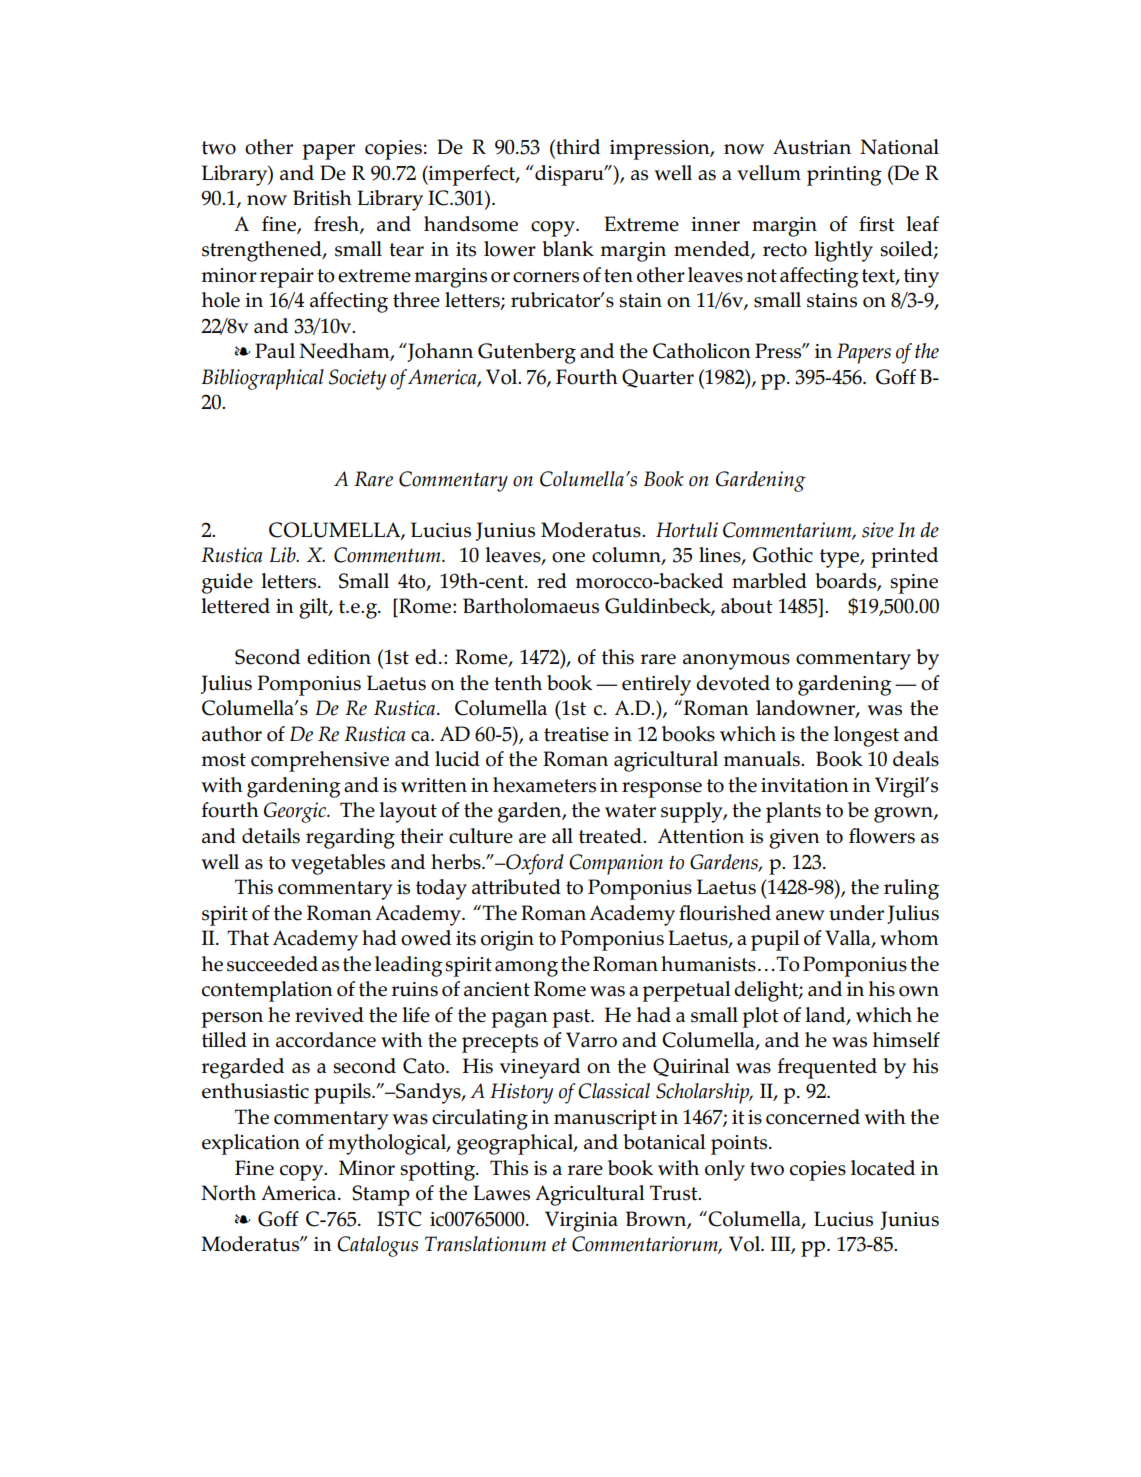  What do you see at coordinates (322, 198) in the document?
I see `British` at bounding box center [322, 198].
